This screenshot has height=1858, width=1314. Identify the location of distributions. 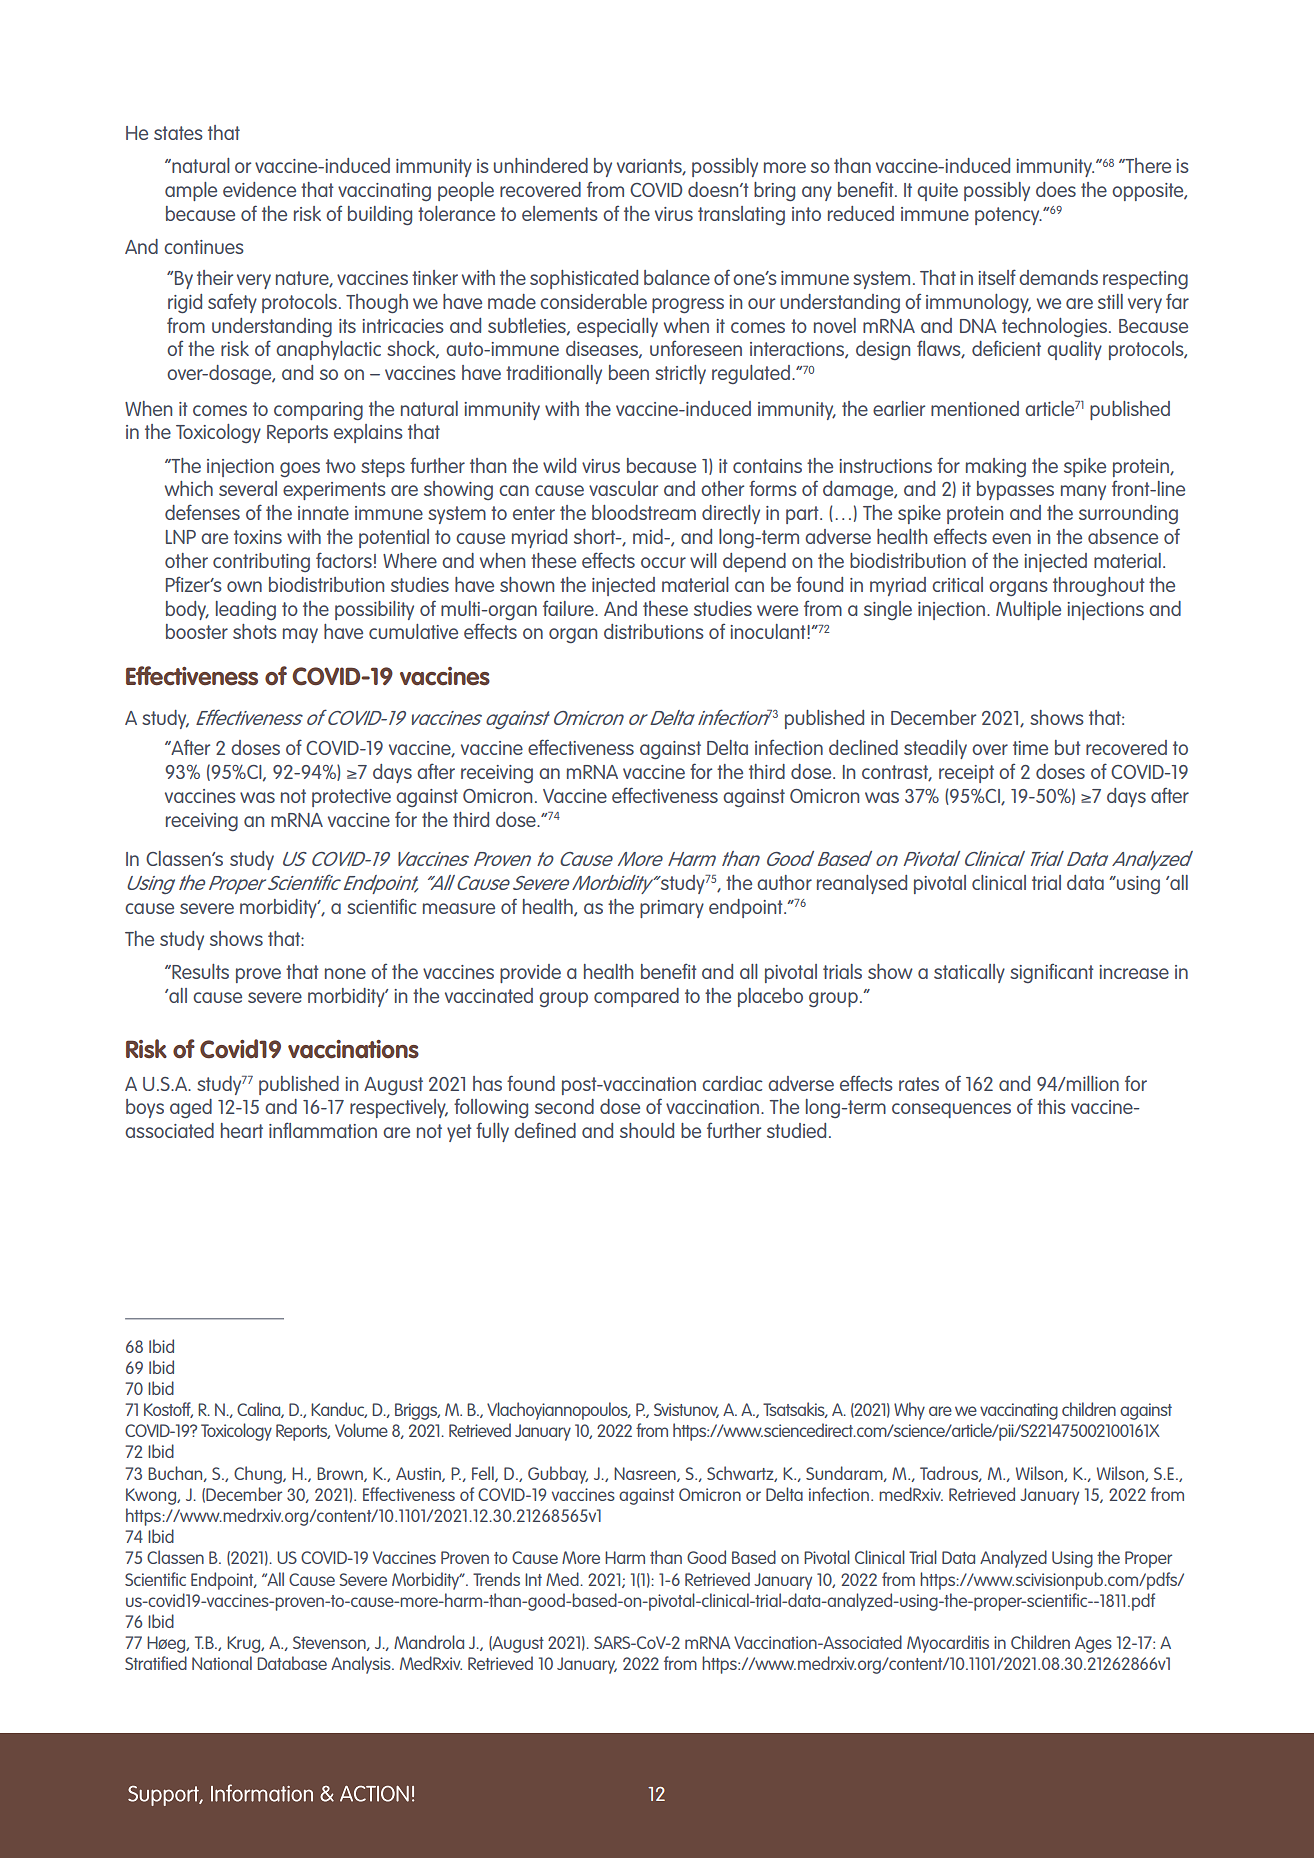
(654, 631).
